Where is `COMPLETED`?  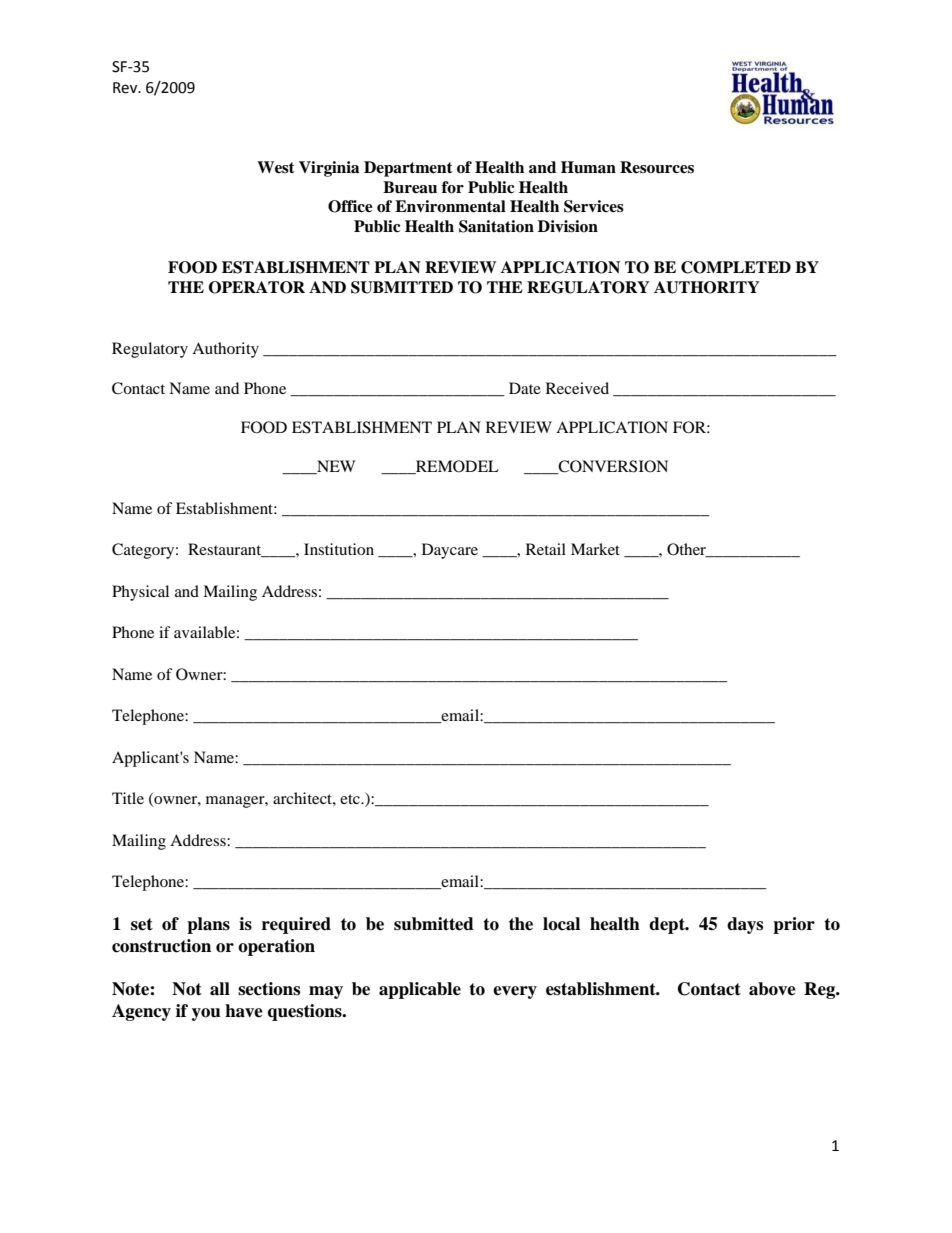
COMPLETED is located at coordinates (736, 267).
